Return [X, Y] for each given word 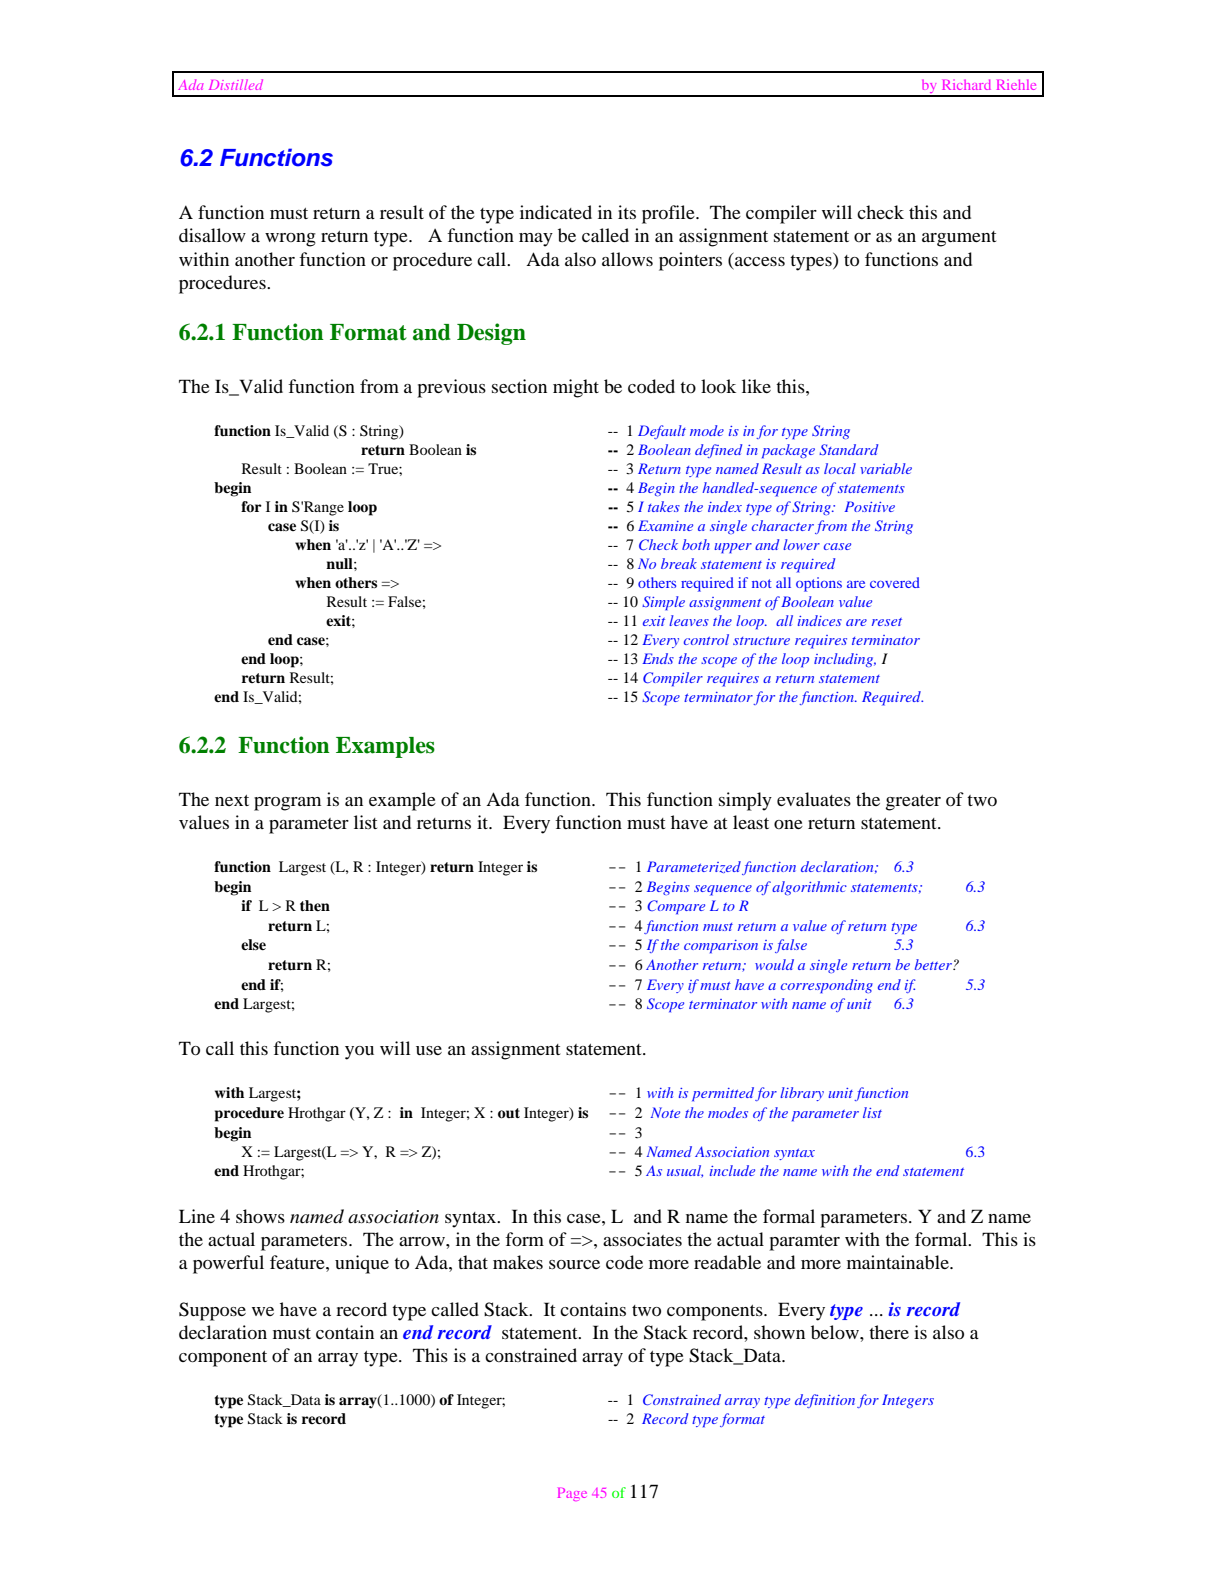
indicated [556, 212]
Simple [663, 603]
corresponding [827, 986]
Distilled [236, 84]
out [509, 1113]
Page [572, 1494]
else [253, 944]
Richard [966, 84]
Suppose [212, 1311]
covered [895, 582]
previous [451, 388]
